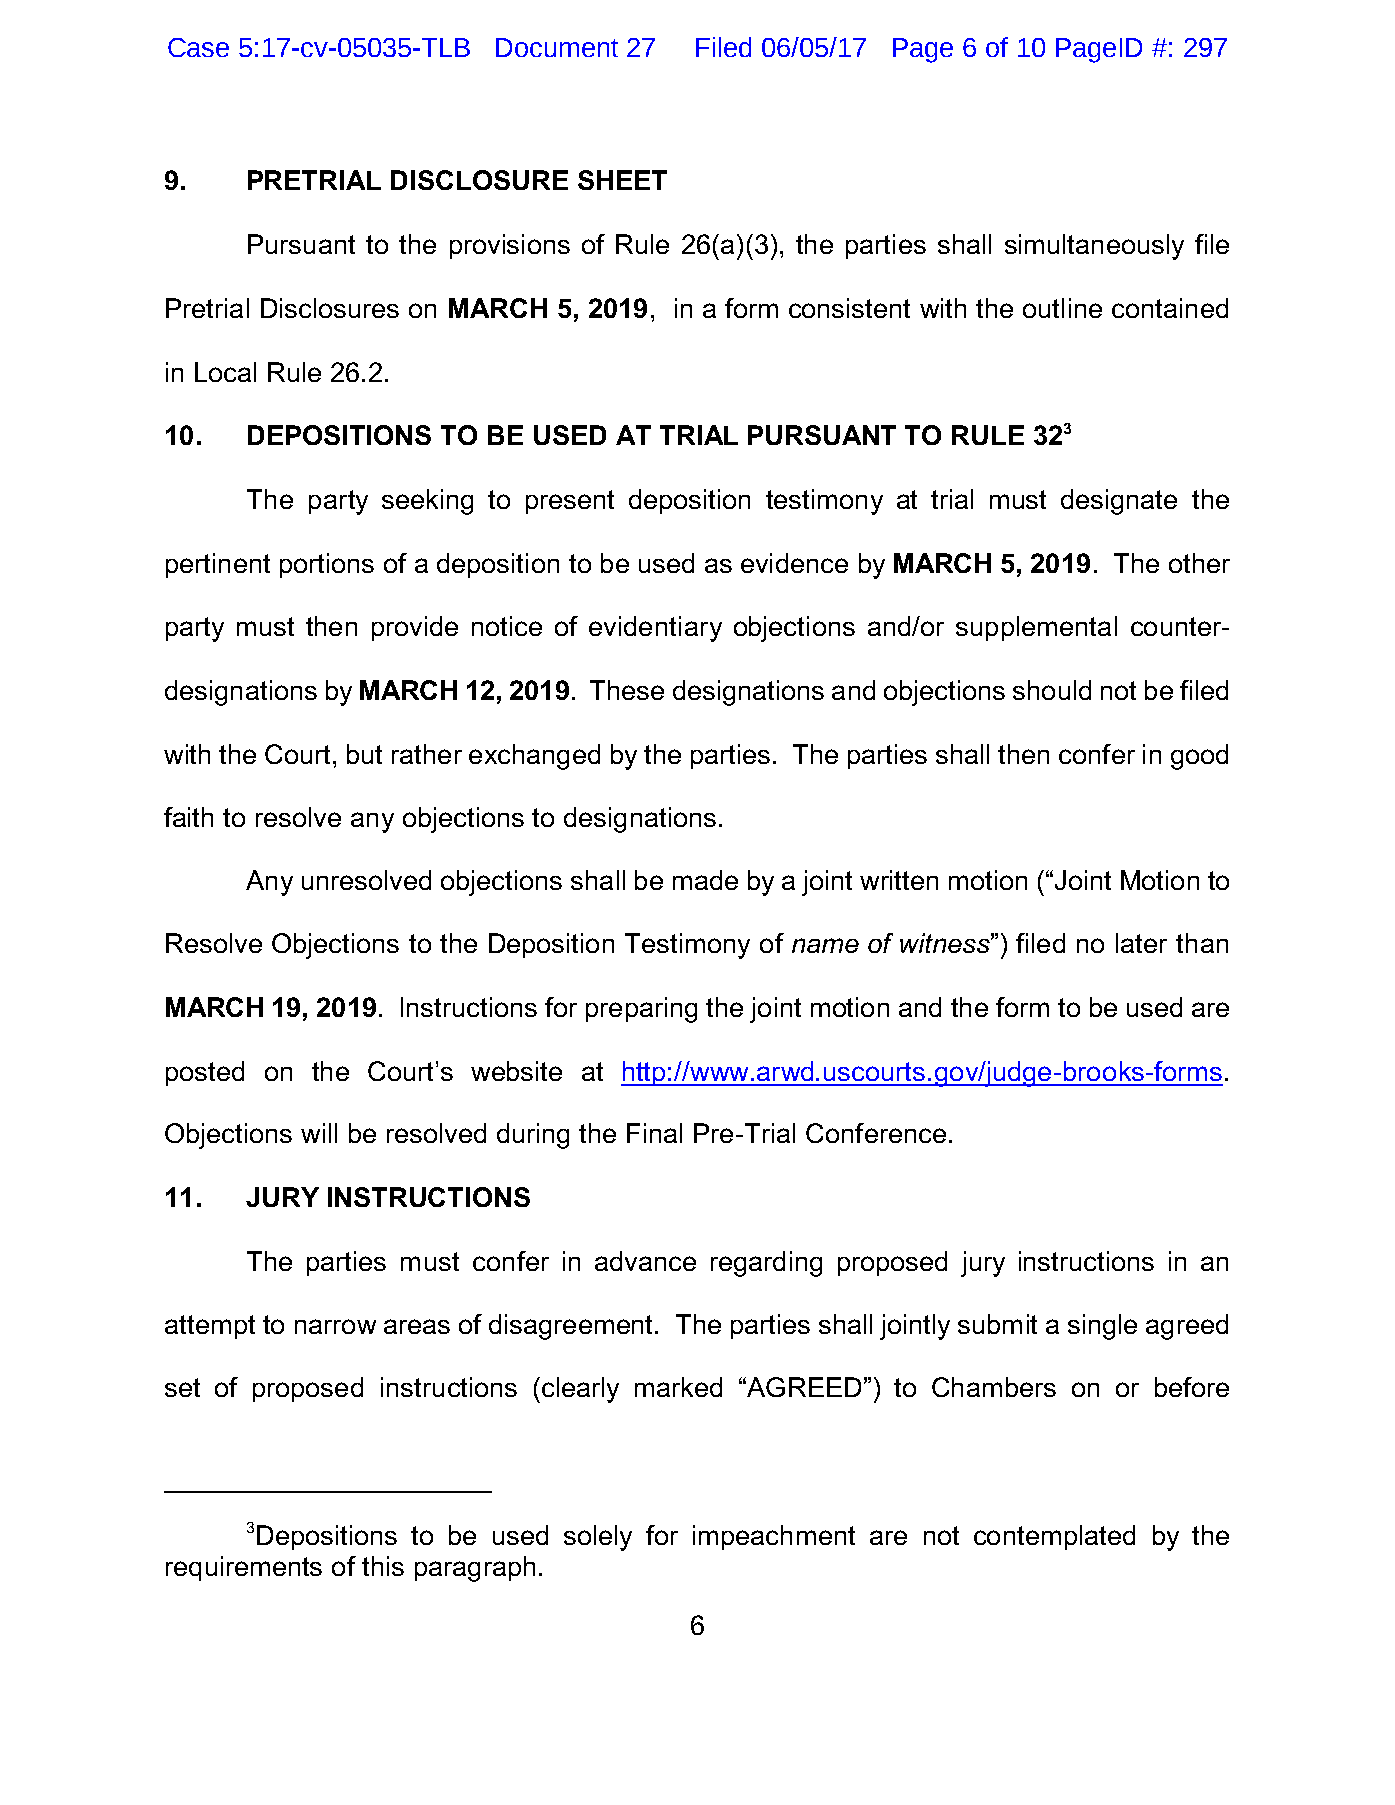 The width and height of the image is (1395, 1805). What do you see at coordinates (1062, 308) in the image?
I see `outline` at bounding box center [1062, 308].
